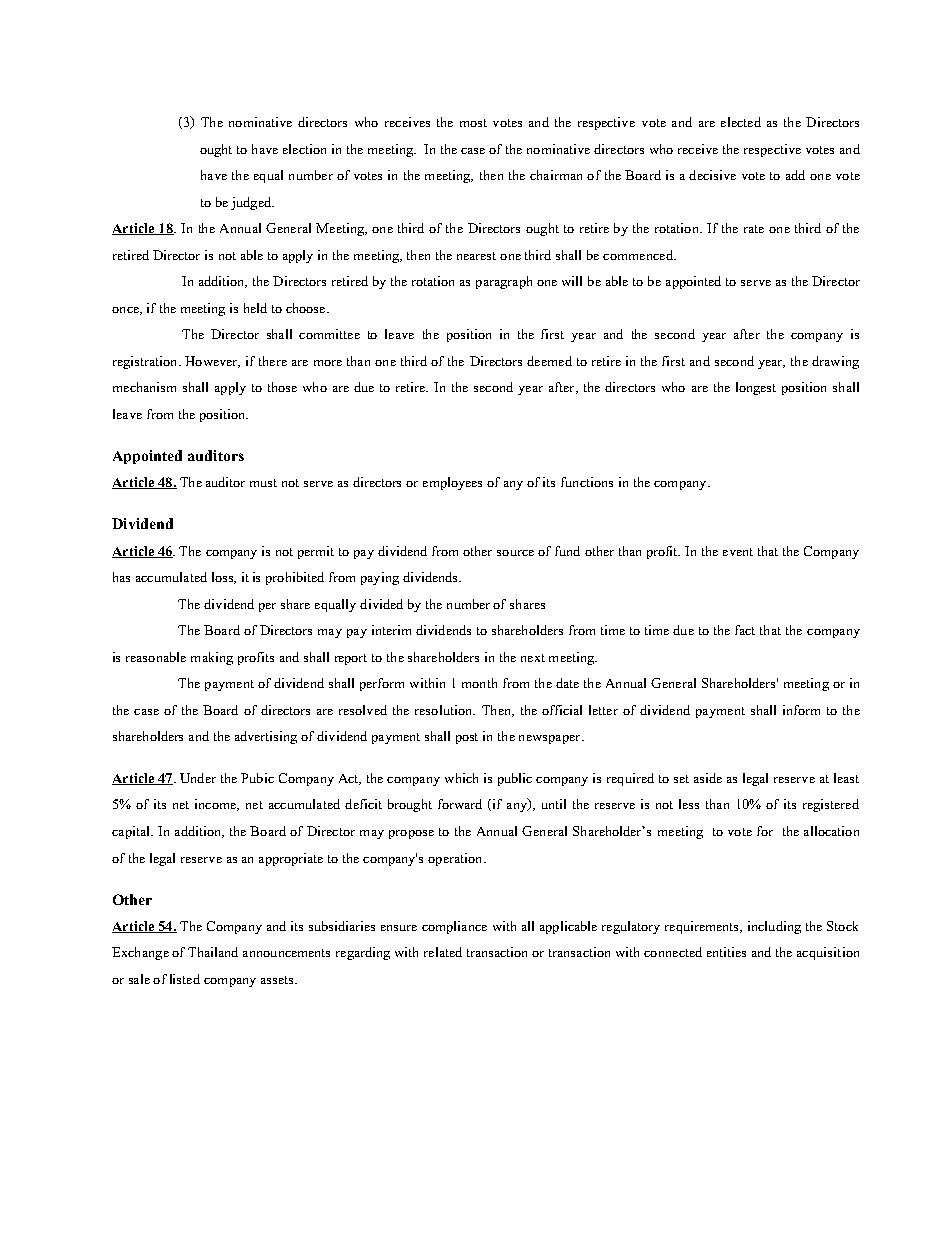 The height and width of the page is (1233, 952). I want to click on elected, so click(741, 122).
